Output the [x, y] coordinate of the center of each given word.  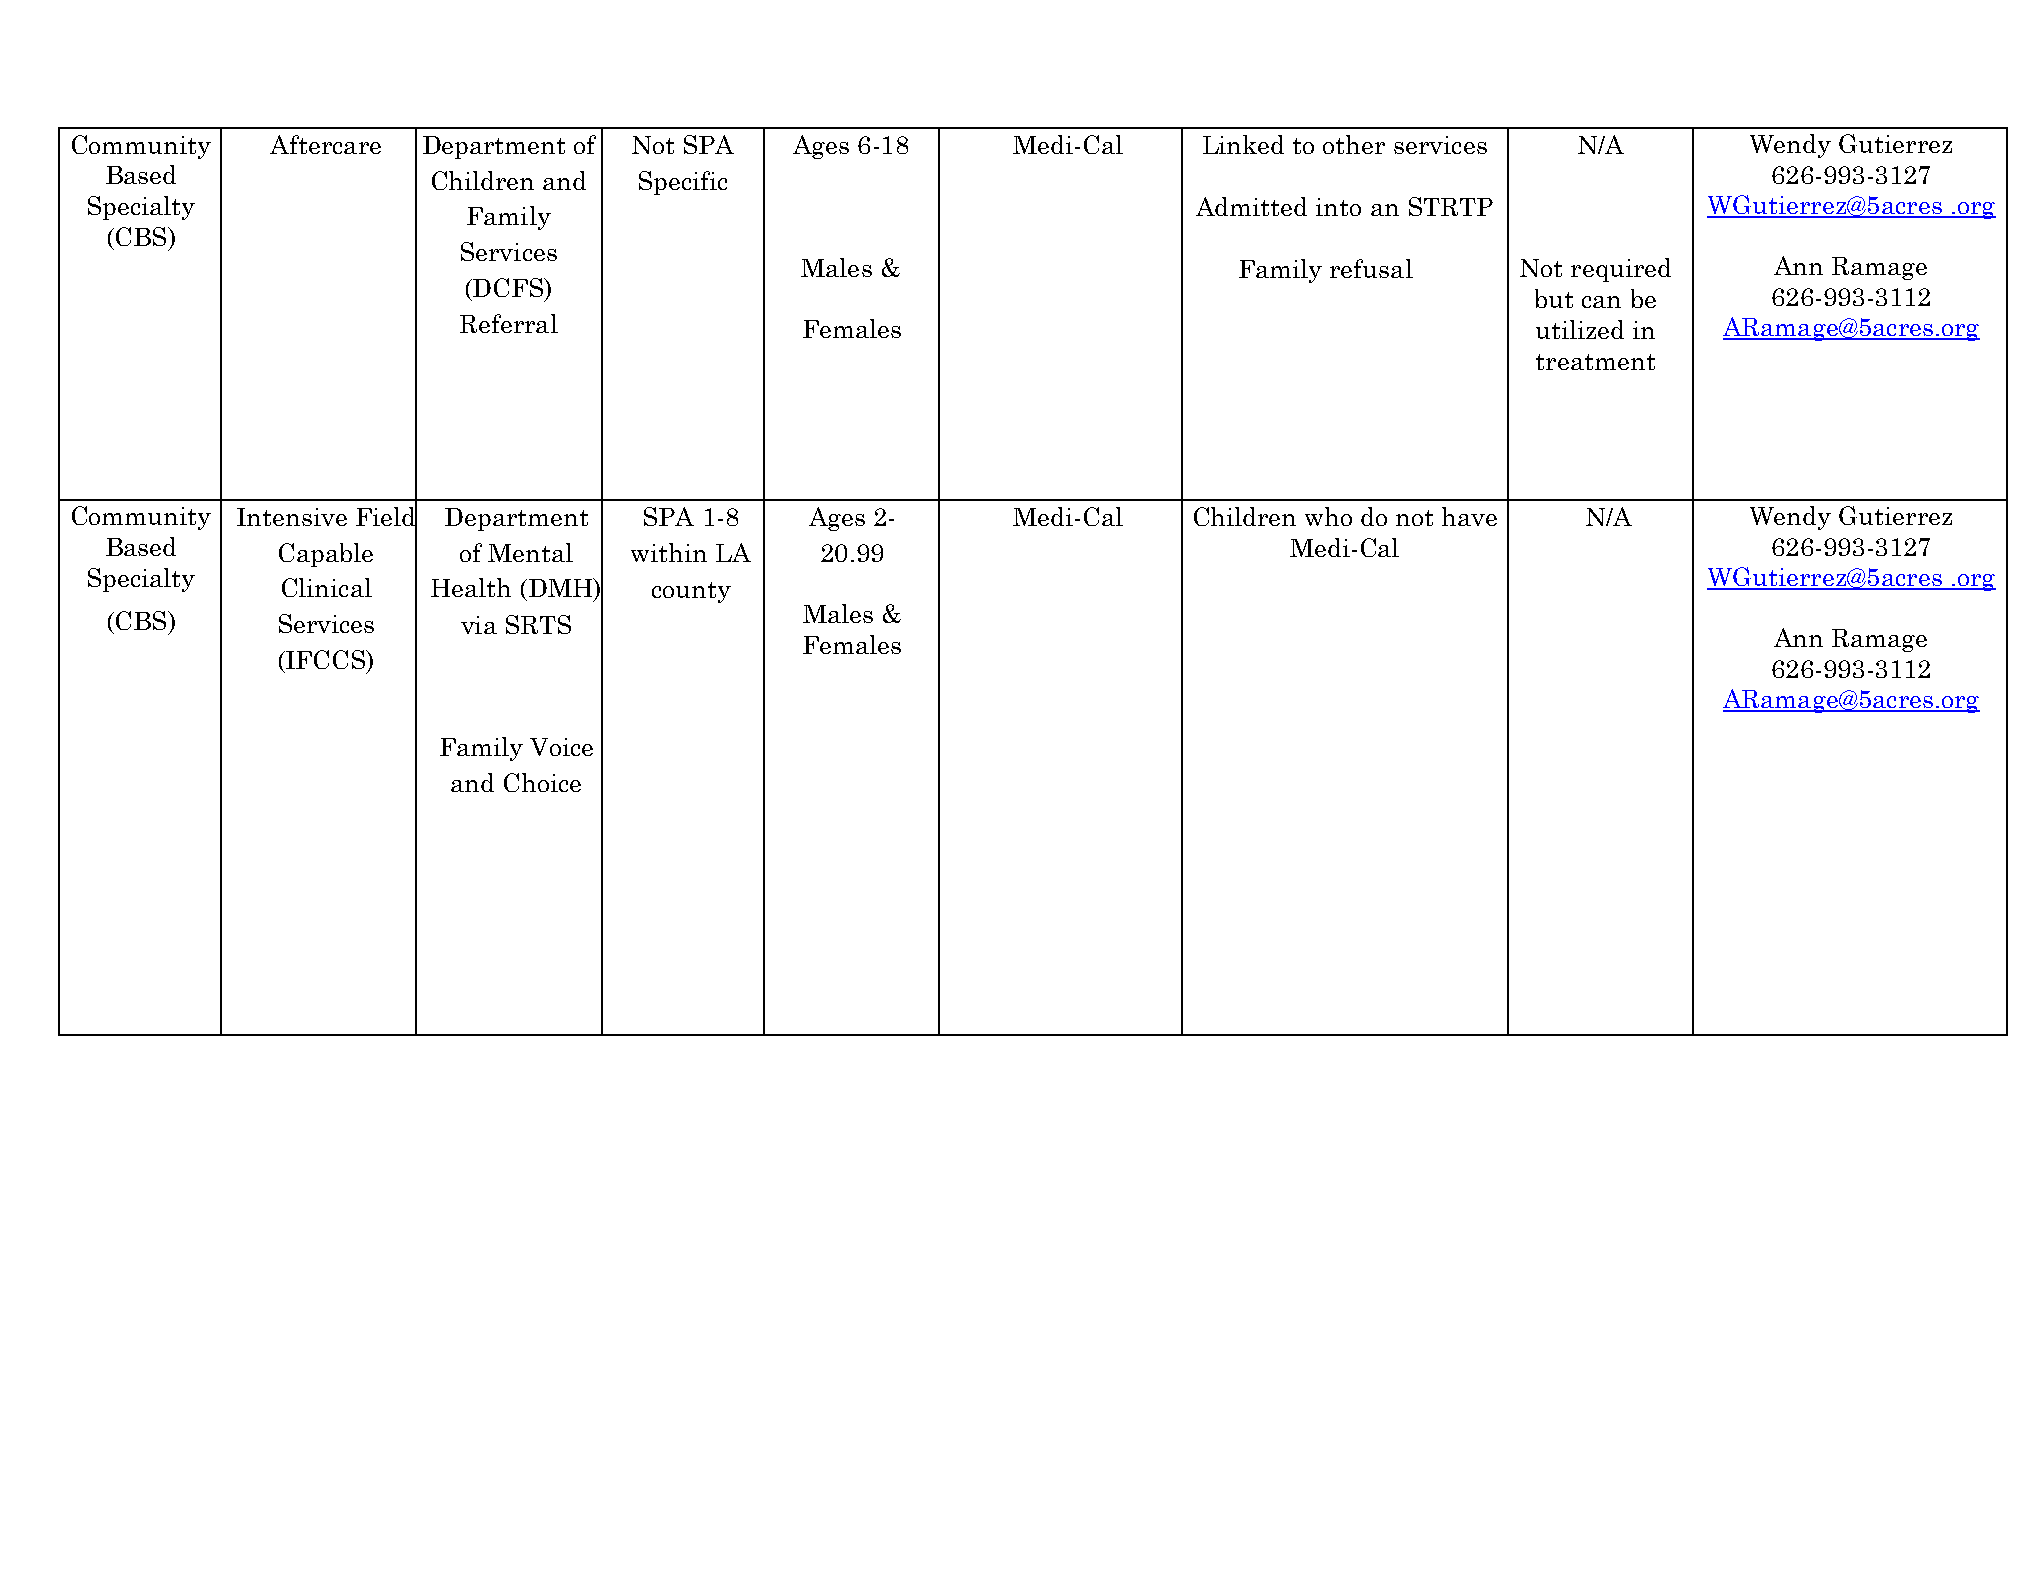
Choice [542, 782]
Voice [561, 747]
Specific [683, 183]
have [1469, 516]
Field [386, 517]
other [1354, 144]
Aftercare [325, 144]
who [1328, 516]
